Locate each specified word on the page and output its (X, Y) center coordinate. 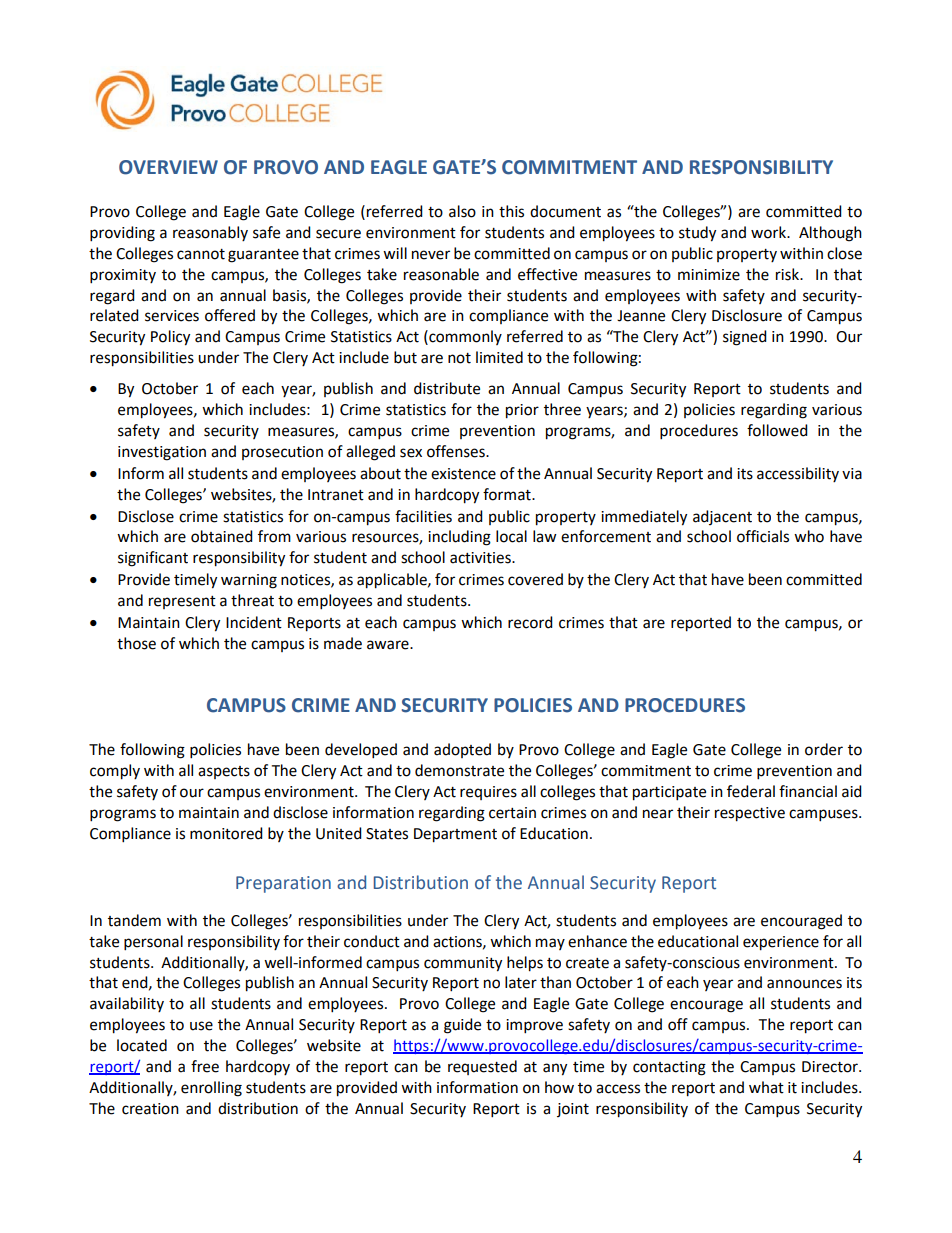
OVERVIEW (168, 167)
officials (763, 536)
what (766, 1087)
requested (482, 1067)
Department (455, 835)
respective (750, 814)
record (530, 622)
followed (777, 430)
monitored (226, 833)
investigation (162, 453)
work (770, 232)
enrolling (211, 1089)
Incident (254, 622)
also (462, 211)
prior (522, 411)
